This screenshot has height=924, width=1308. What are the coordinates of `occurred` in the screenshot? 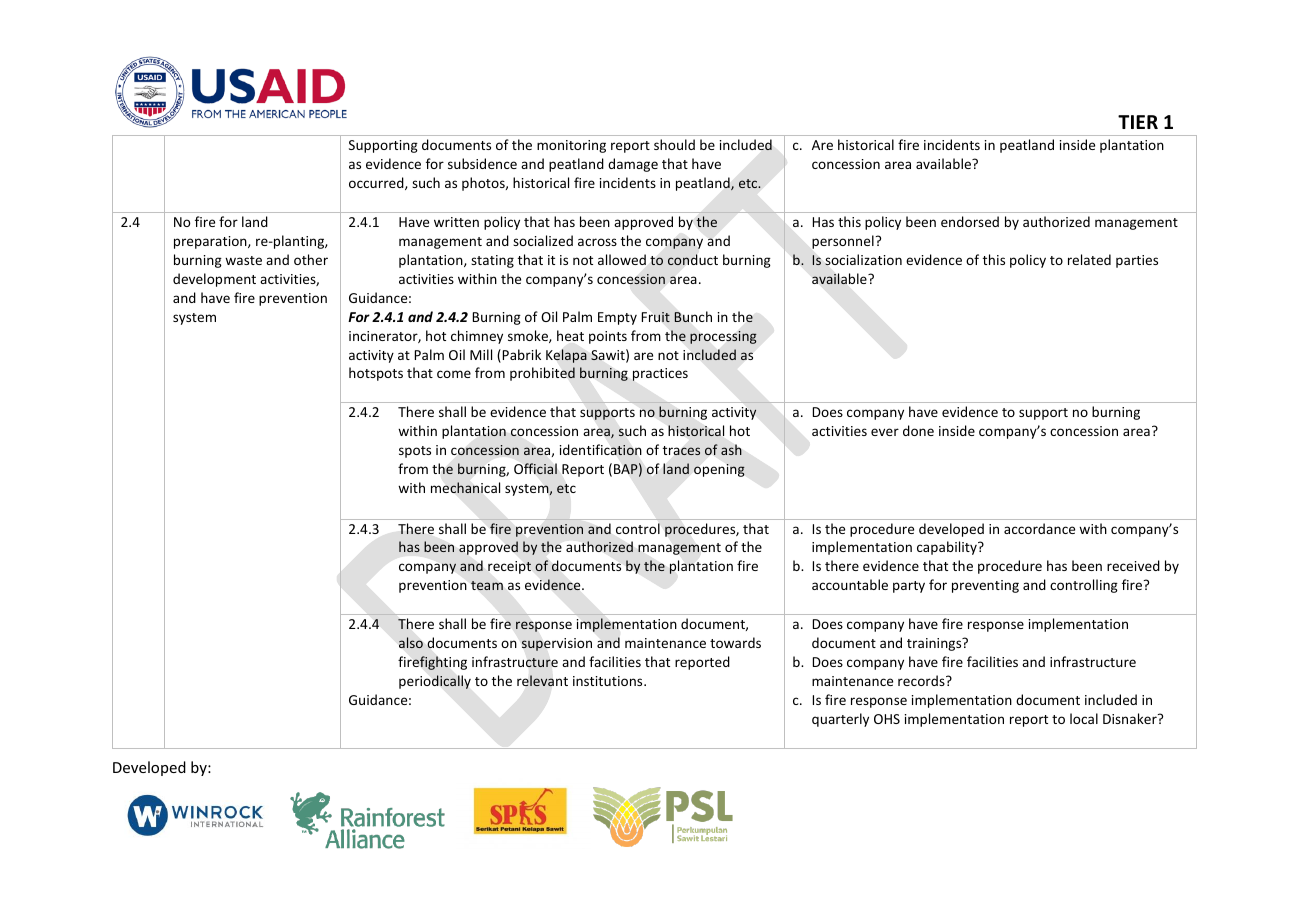 It's located at (377, 183).
